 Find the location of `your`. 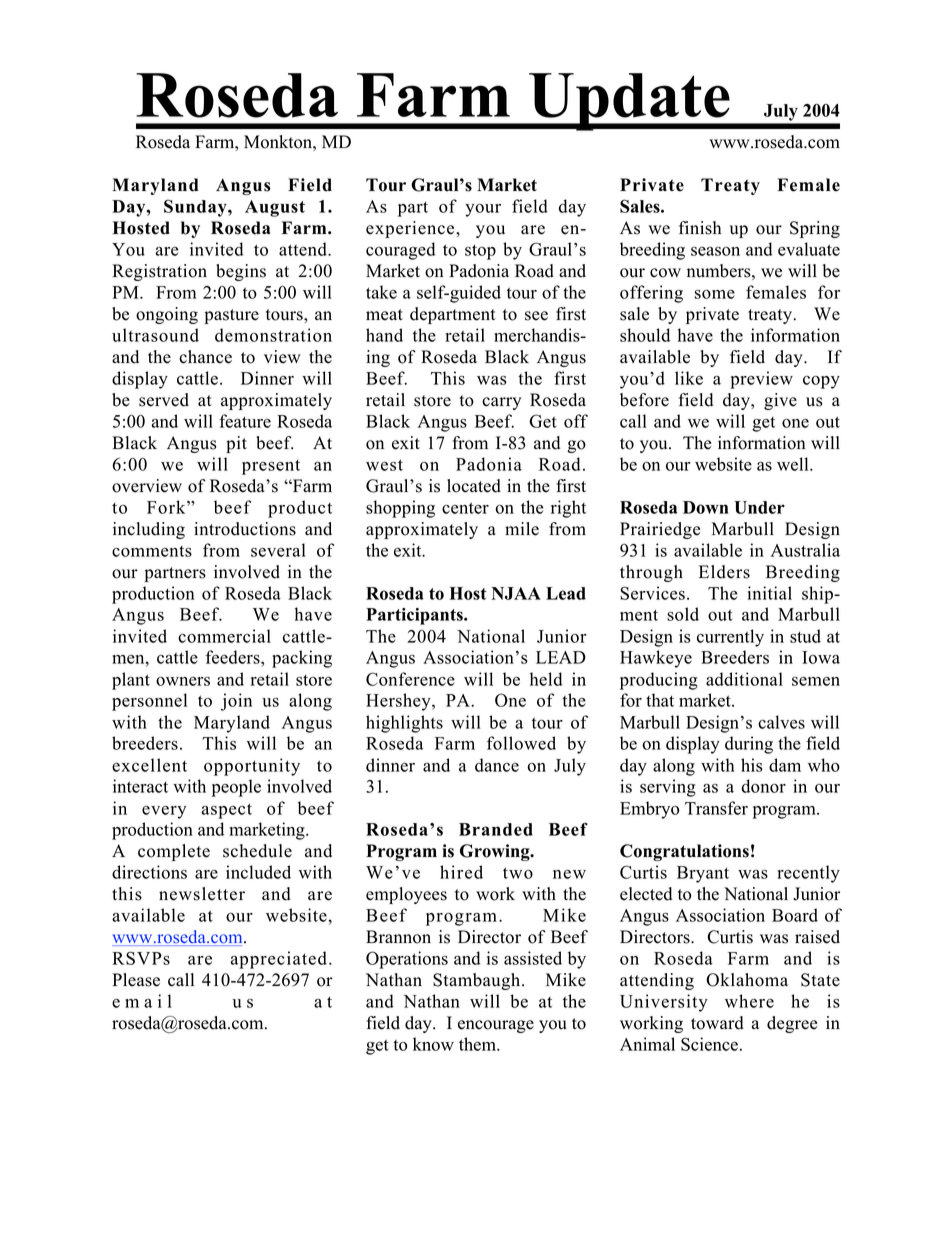

your is located at coordinates (483, 210).
